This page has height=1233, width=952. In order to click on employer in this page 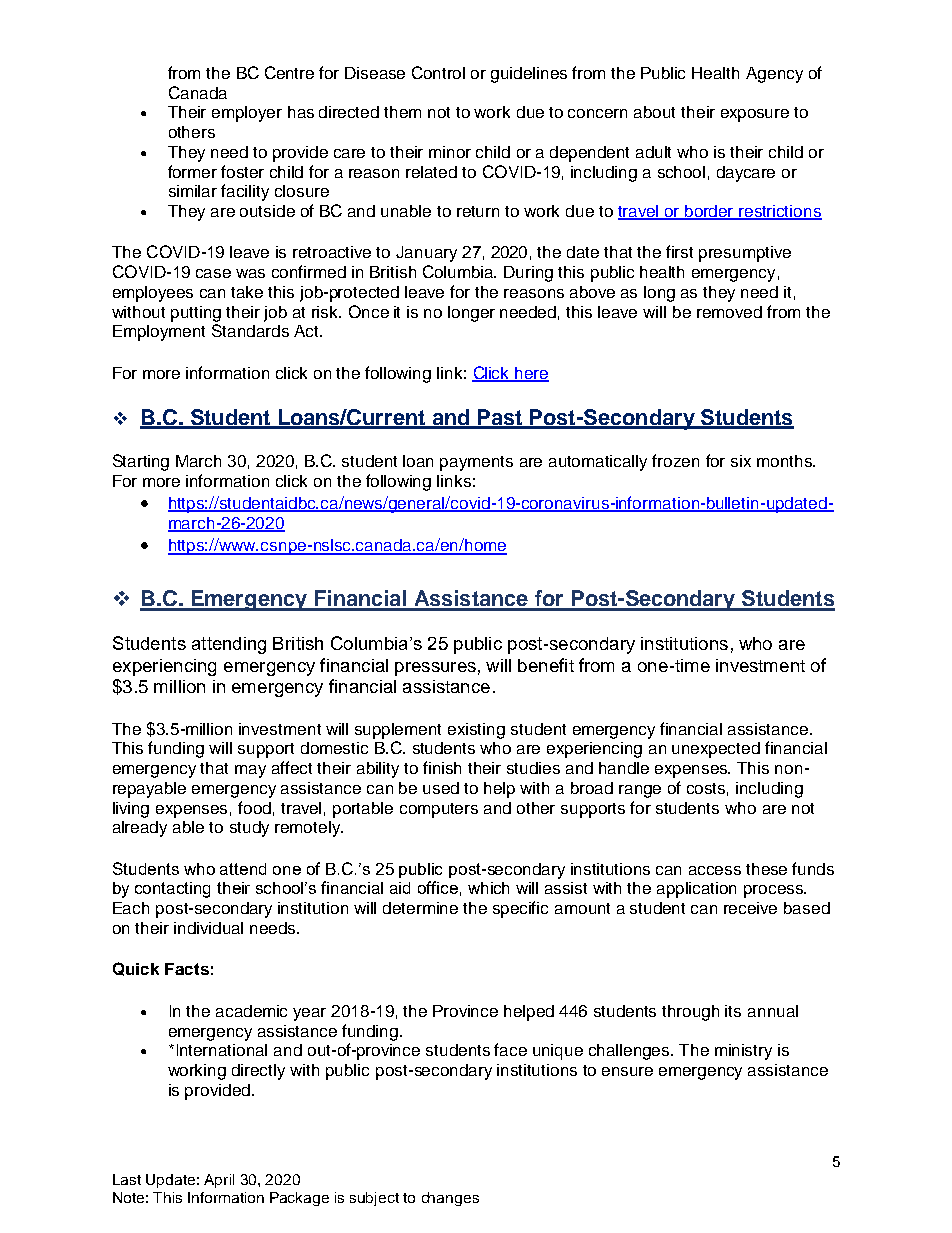, I will do `click(247, 114)`.
